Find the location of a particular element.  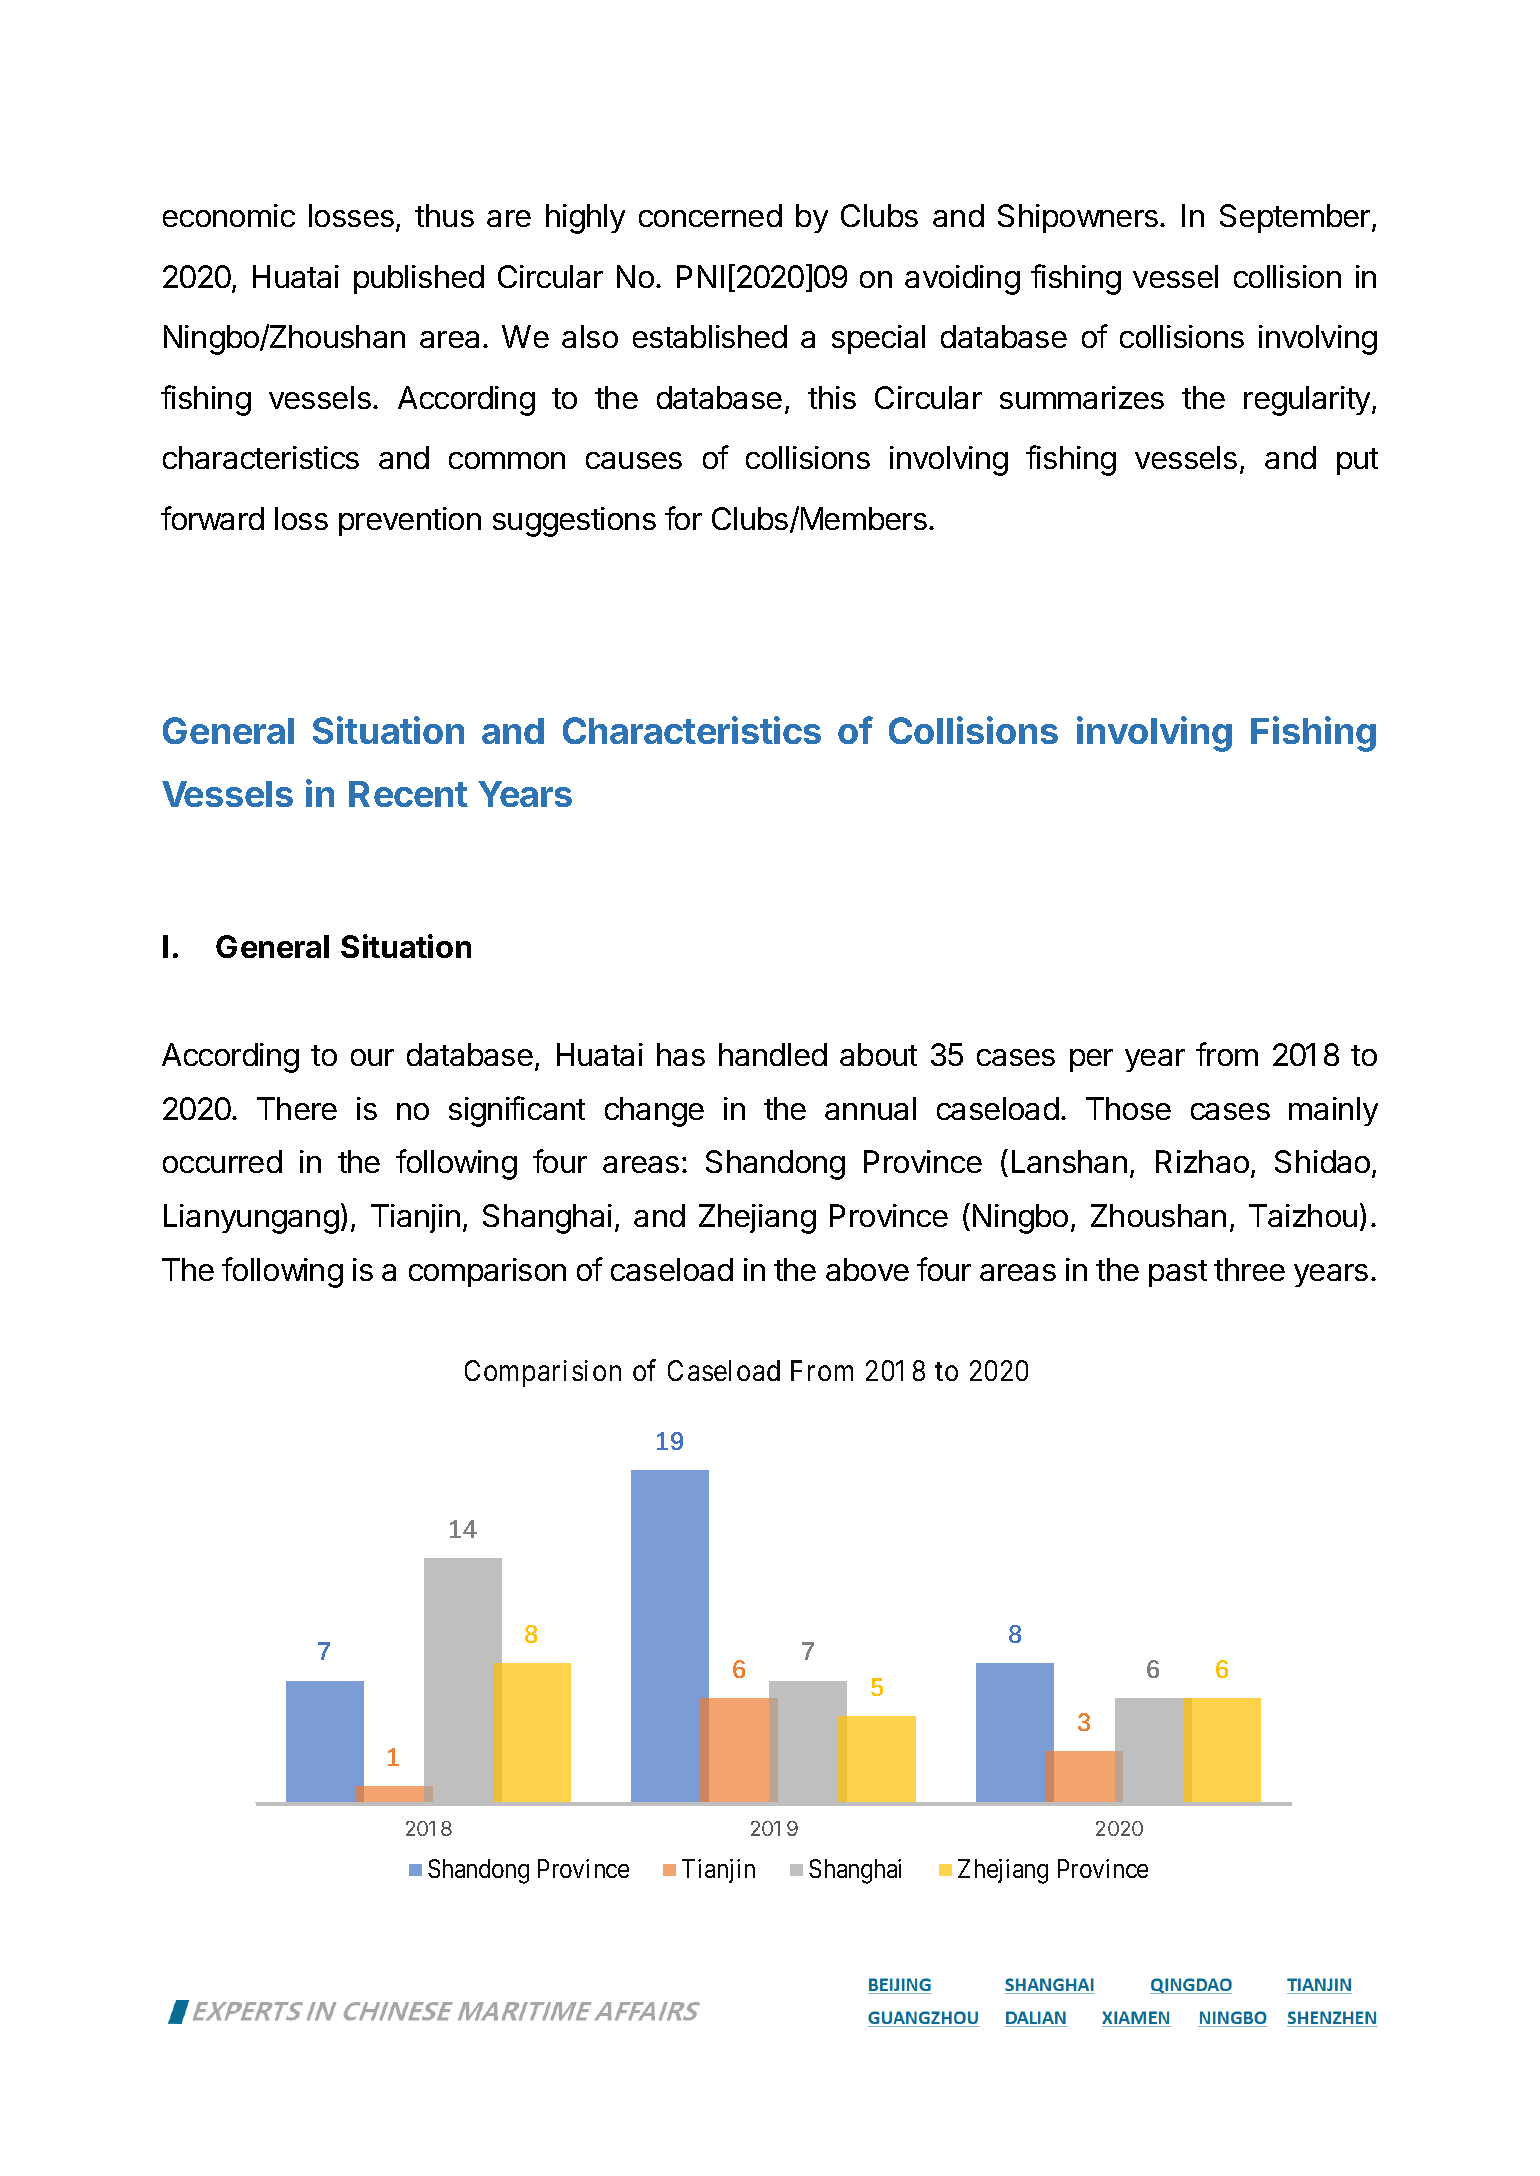

September is located at coordinates (1296, 218).
